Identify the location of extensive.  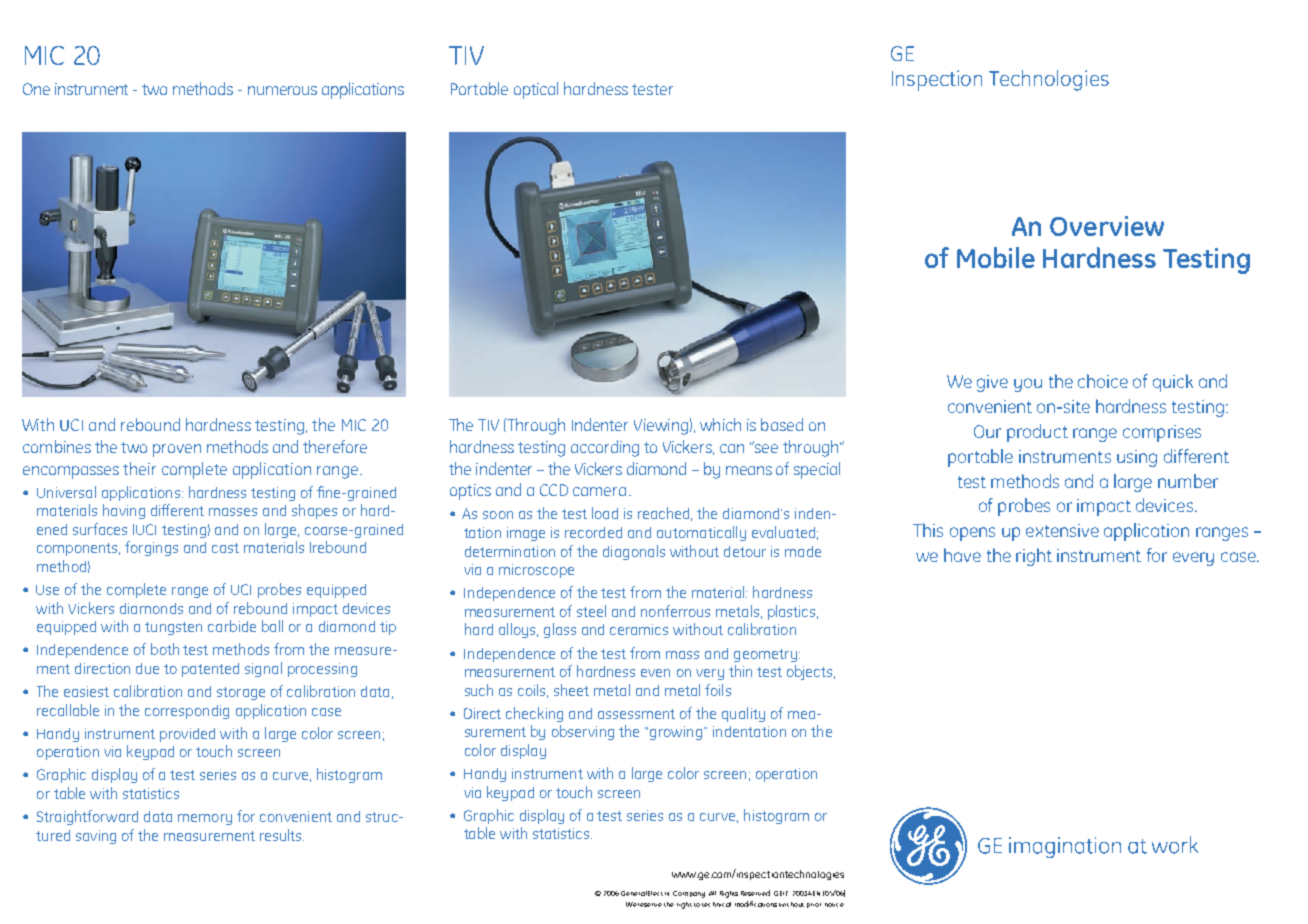
(1062, 530).
